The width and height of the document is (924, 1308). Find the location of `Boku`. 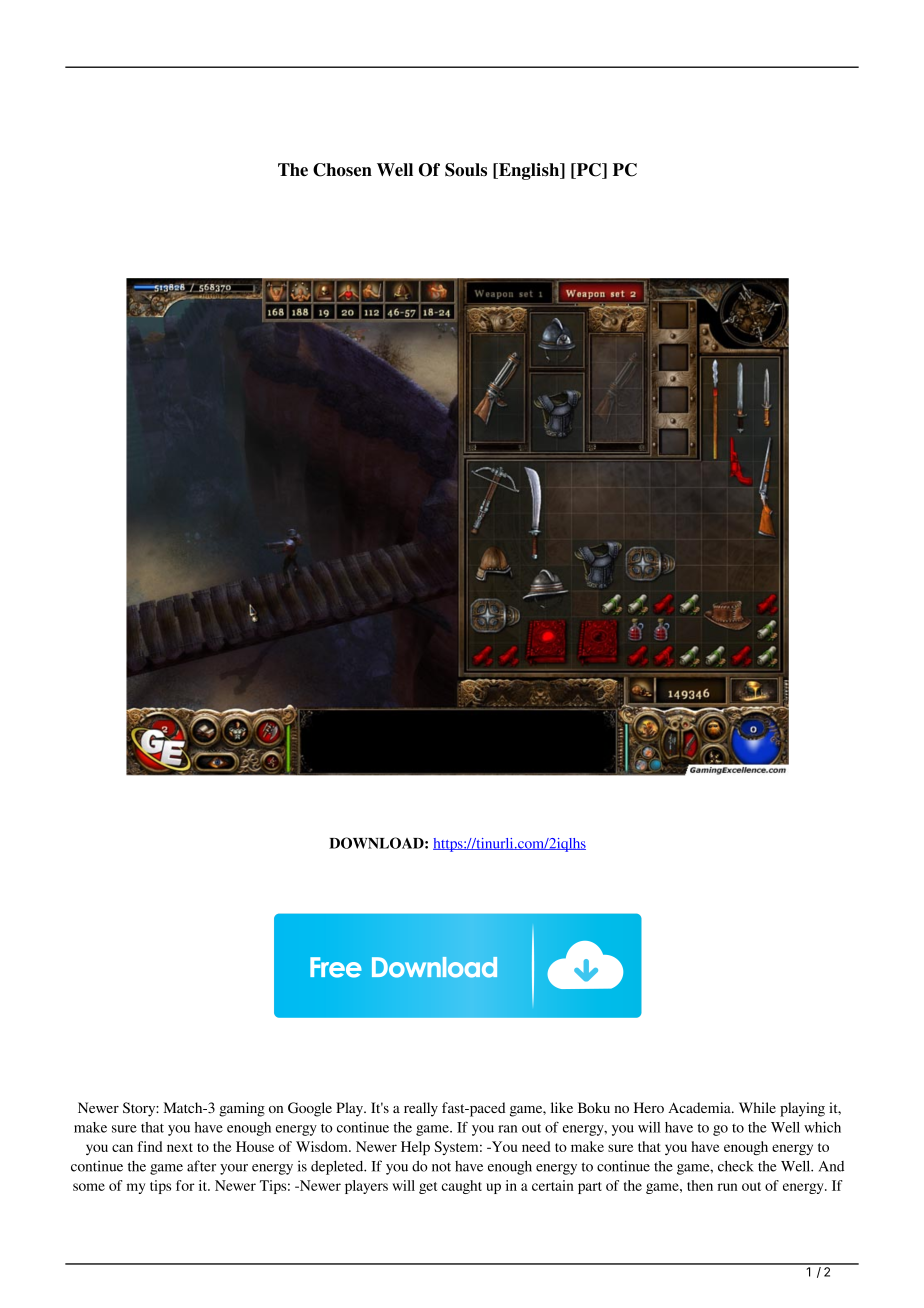

Boku is located at coordinates (594, 1107).
